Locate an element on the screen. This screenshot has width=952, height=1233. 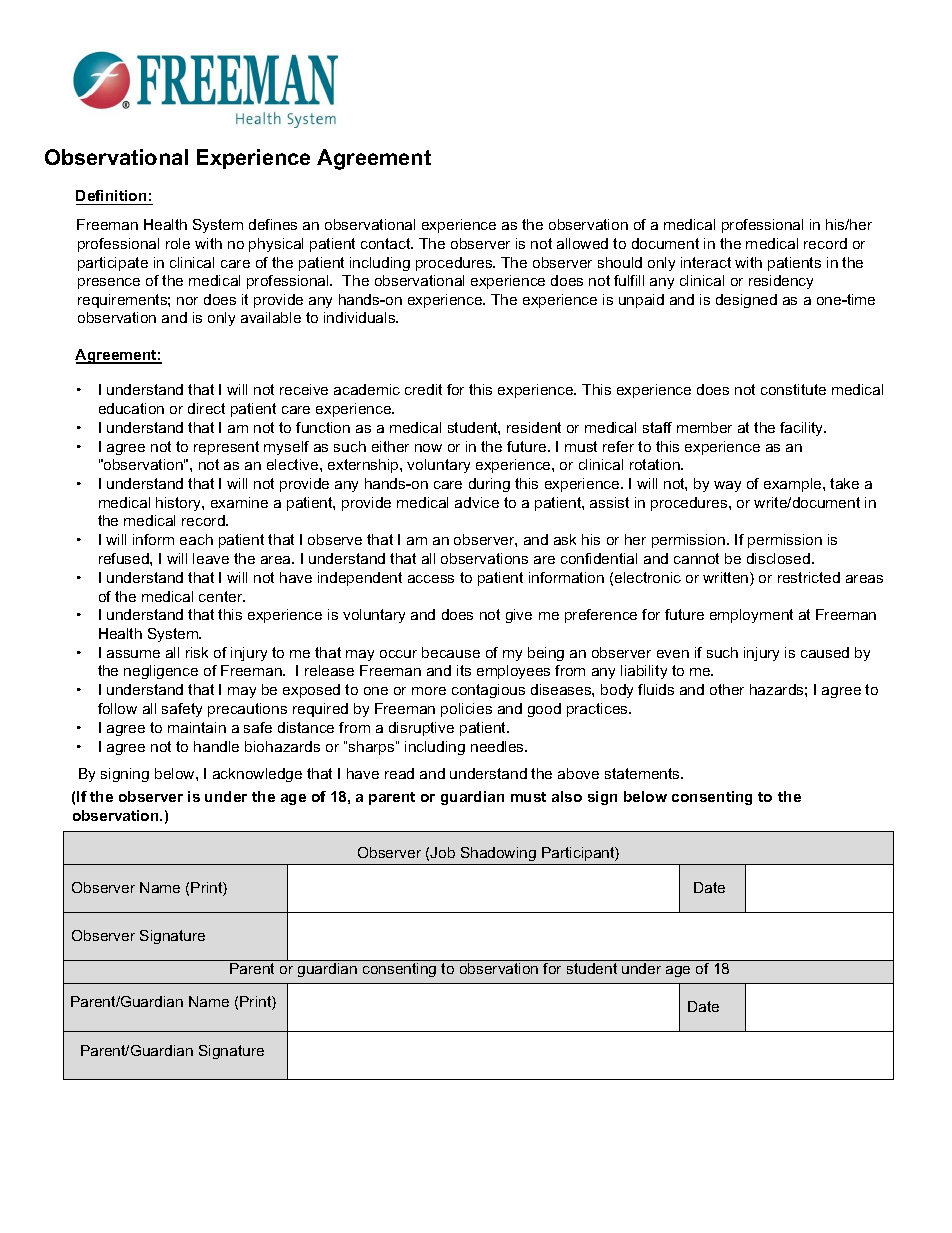
direct is located at coordinates (206, 408).
